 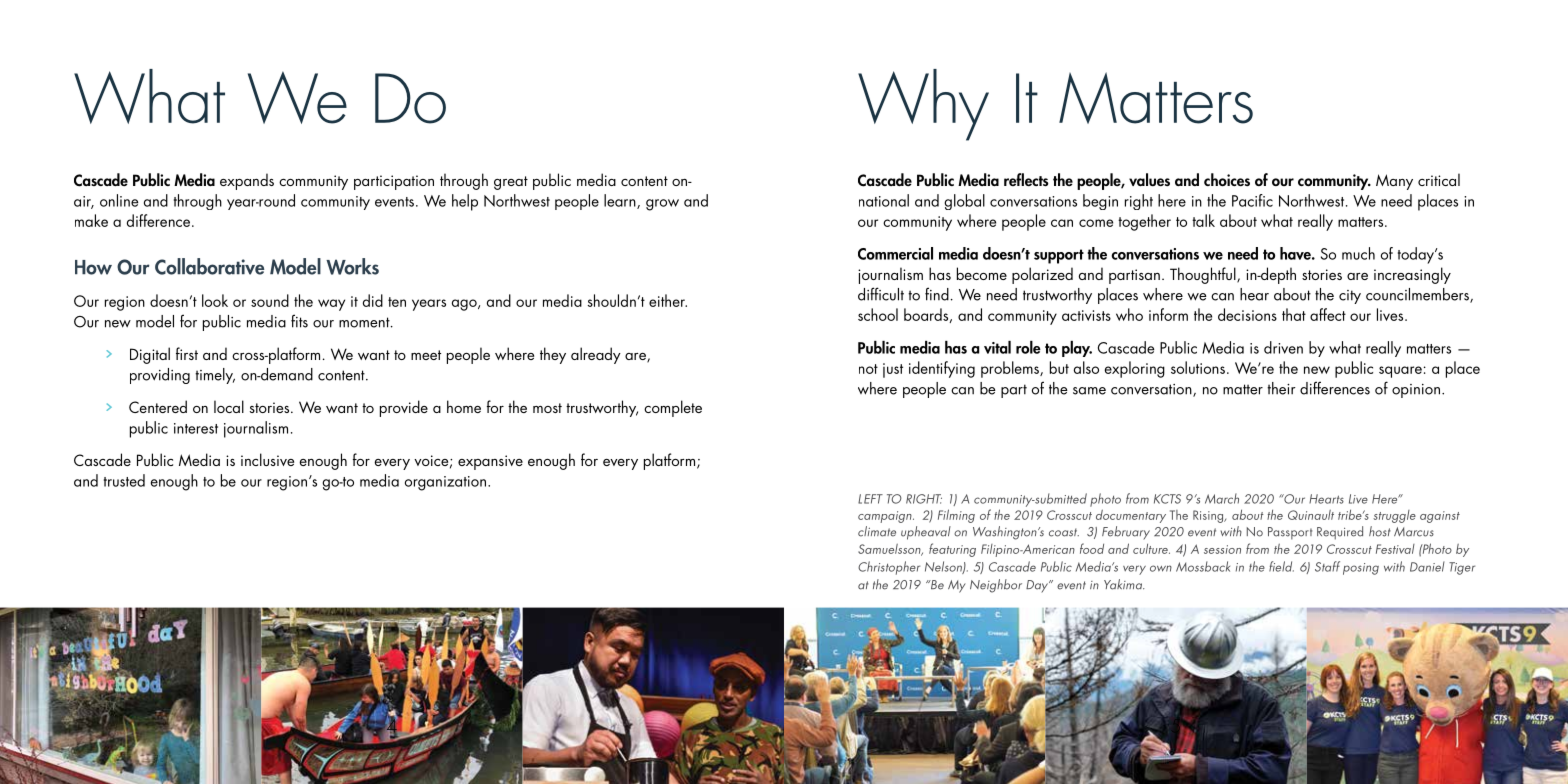 I want to click on choices, so click(x=1227, y=179).
